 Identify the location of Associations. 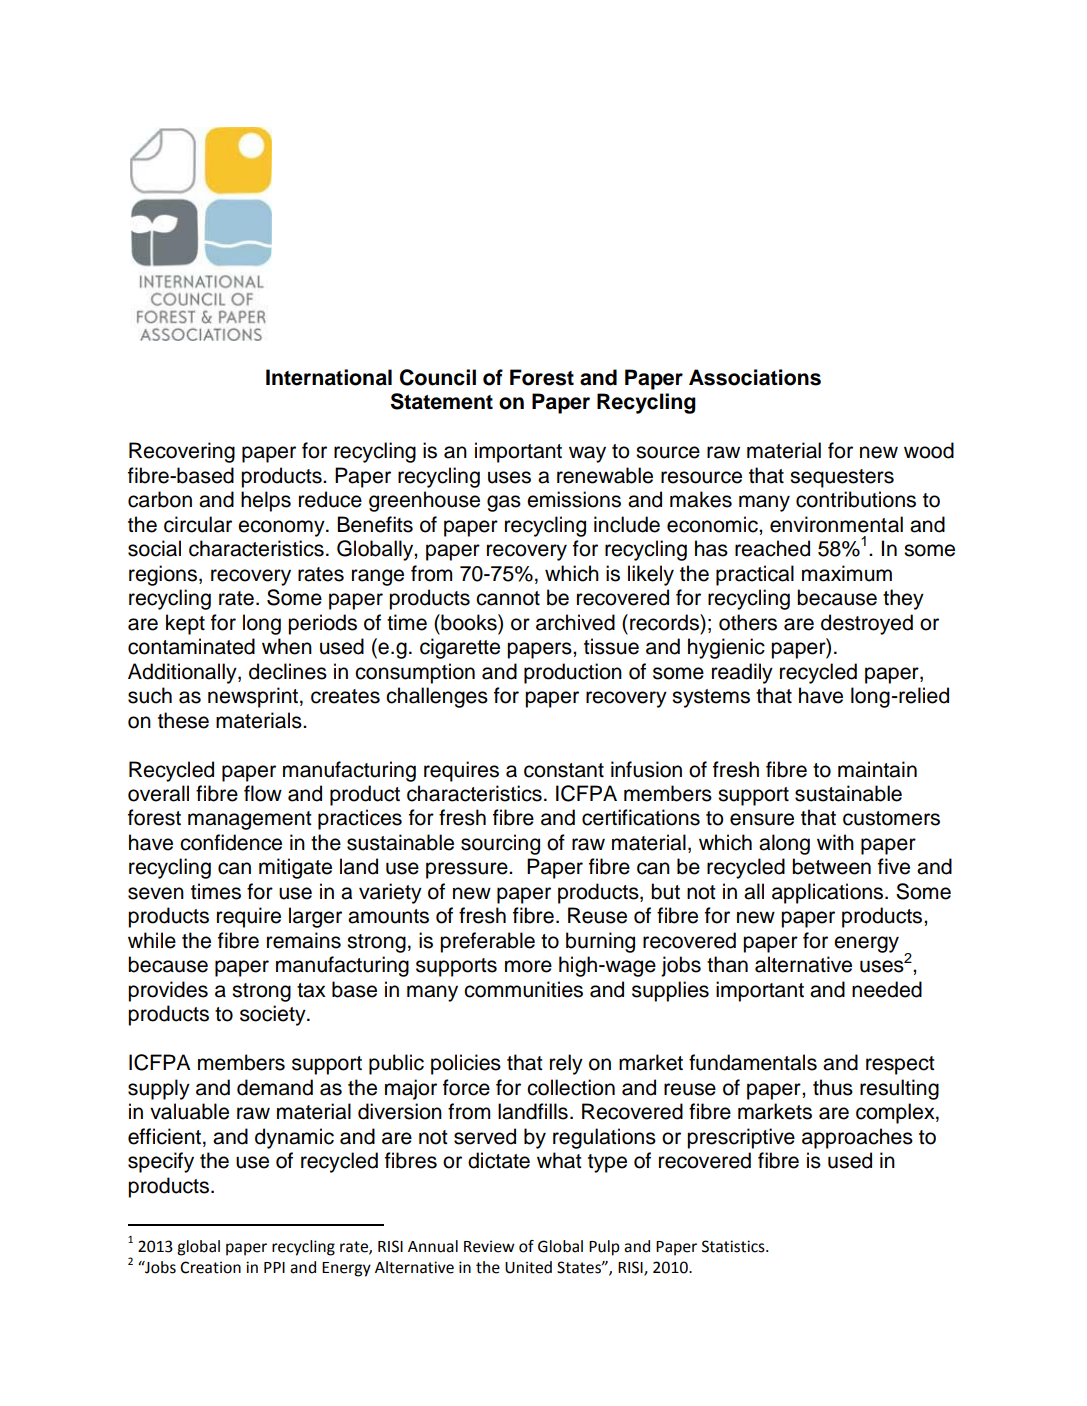
(755, 377).
